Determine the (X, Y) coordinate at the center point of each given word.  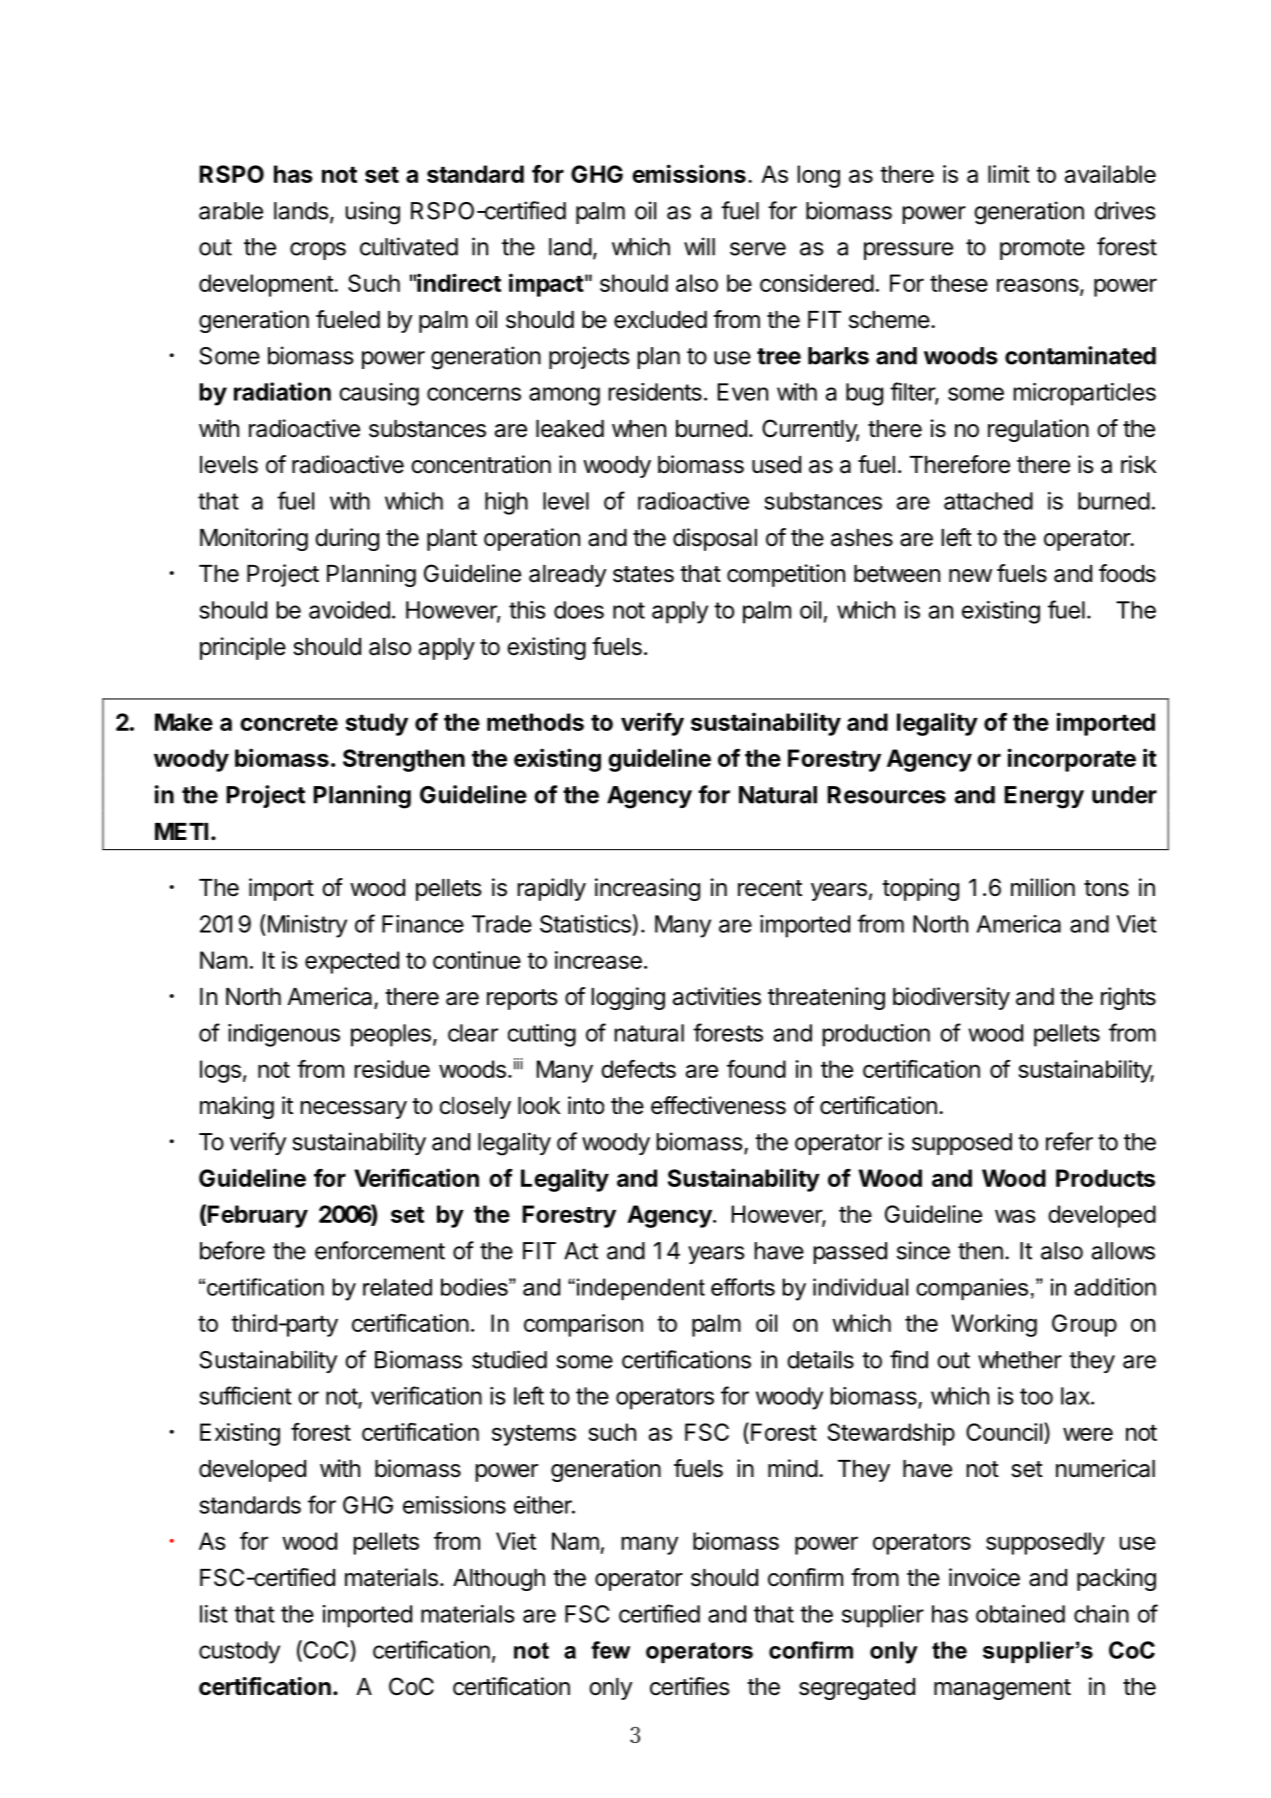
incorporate (1072, 760)
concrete (289, 723)
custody (239, 1652)
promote (1042, 249)
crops (318, 251)
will (699, 246)
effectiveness (718, 1105)
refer (1069, 1141)
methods (535, 722)
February (257, 1216)
